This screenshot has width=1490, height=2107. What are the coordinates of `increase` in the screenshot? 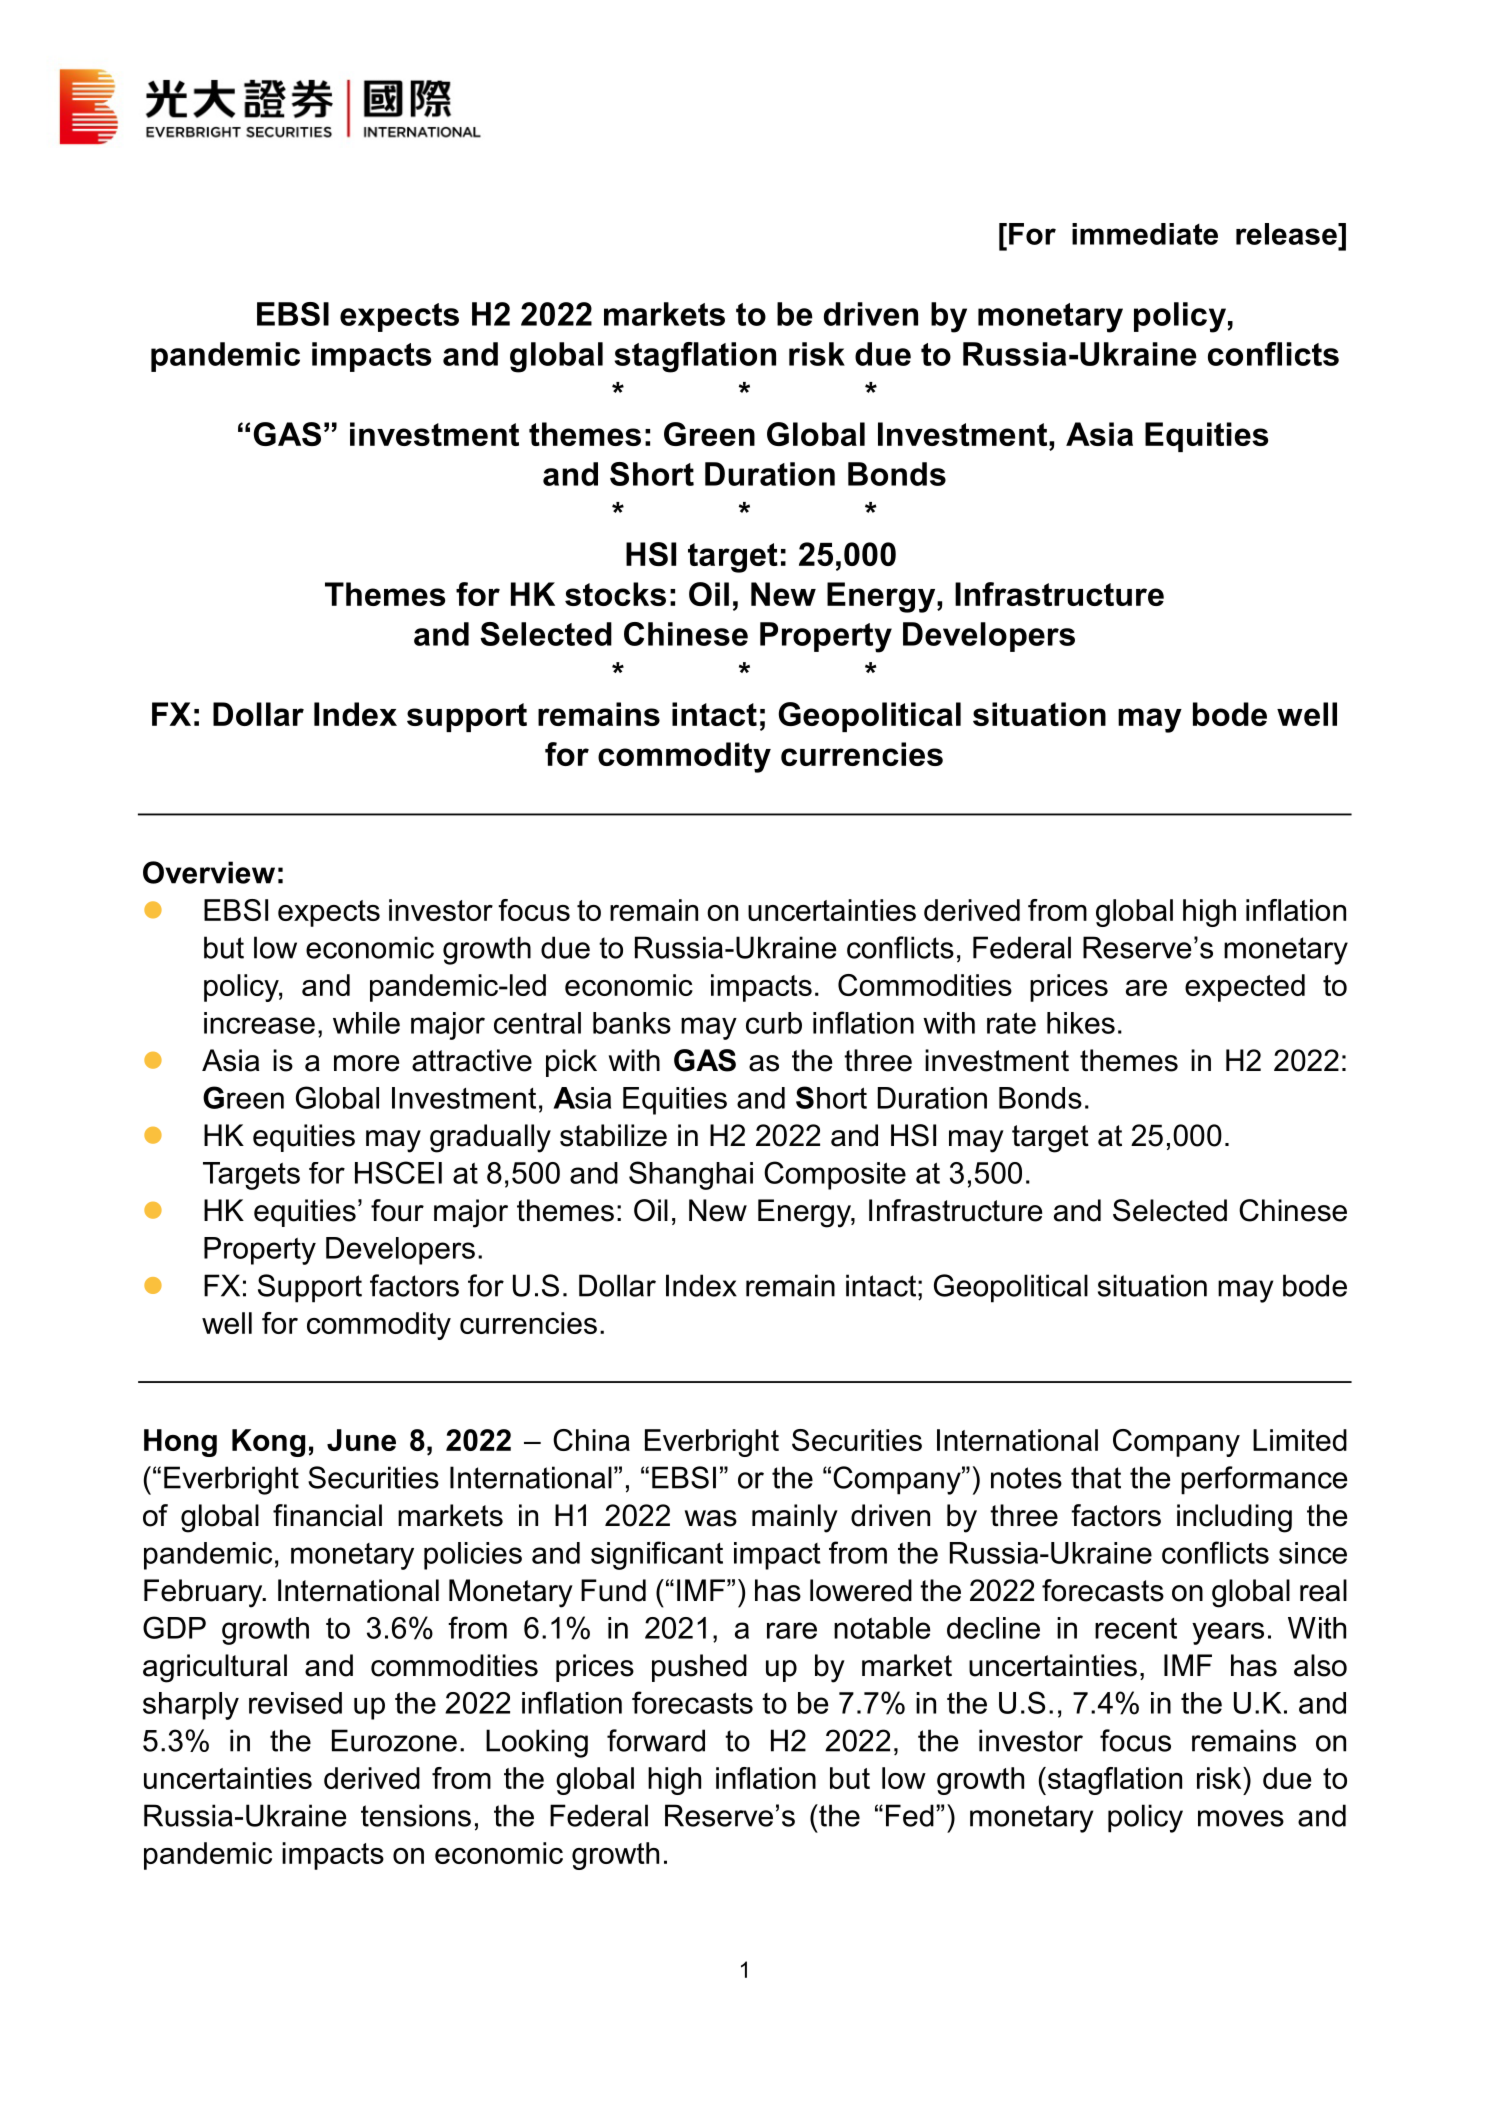 It's located at (259, 1023).
